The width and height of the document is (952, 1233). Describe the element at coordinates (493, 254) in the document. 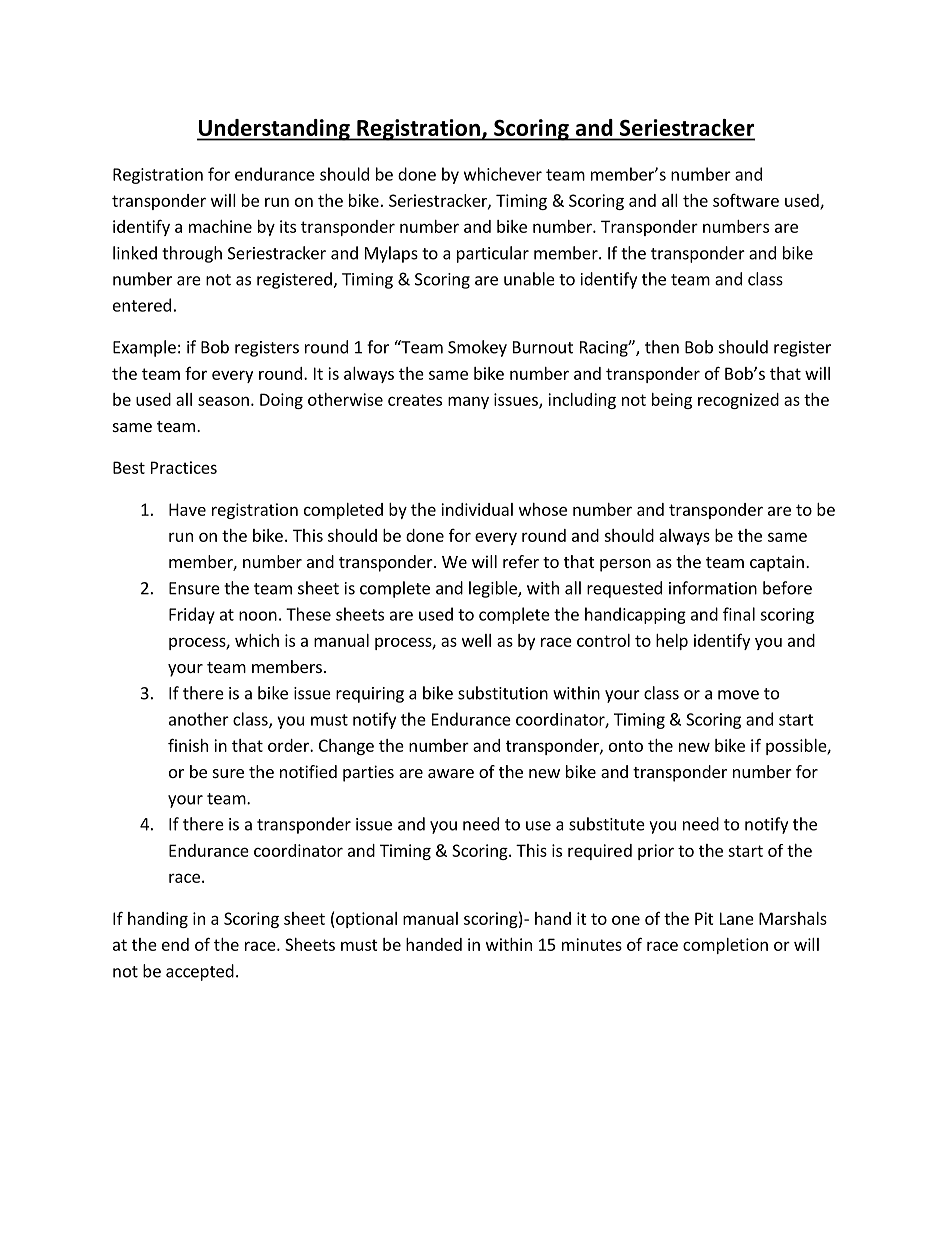

I see `particular` at that location.
